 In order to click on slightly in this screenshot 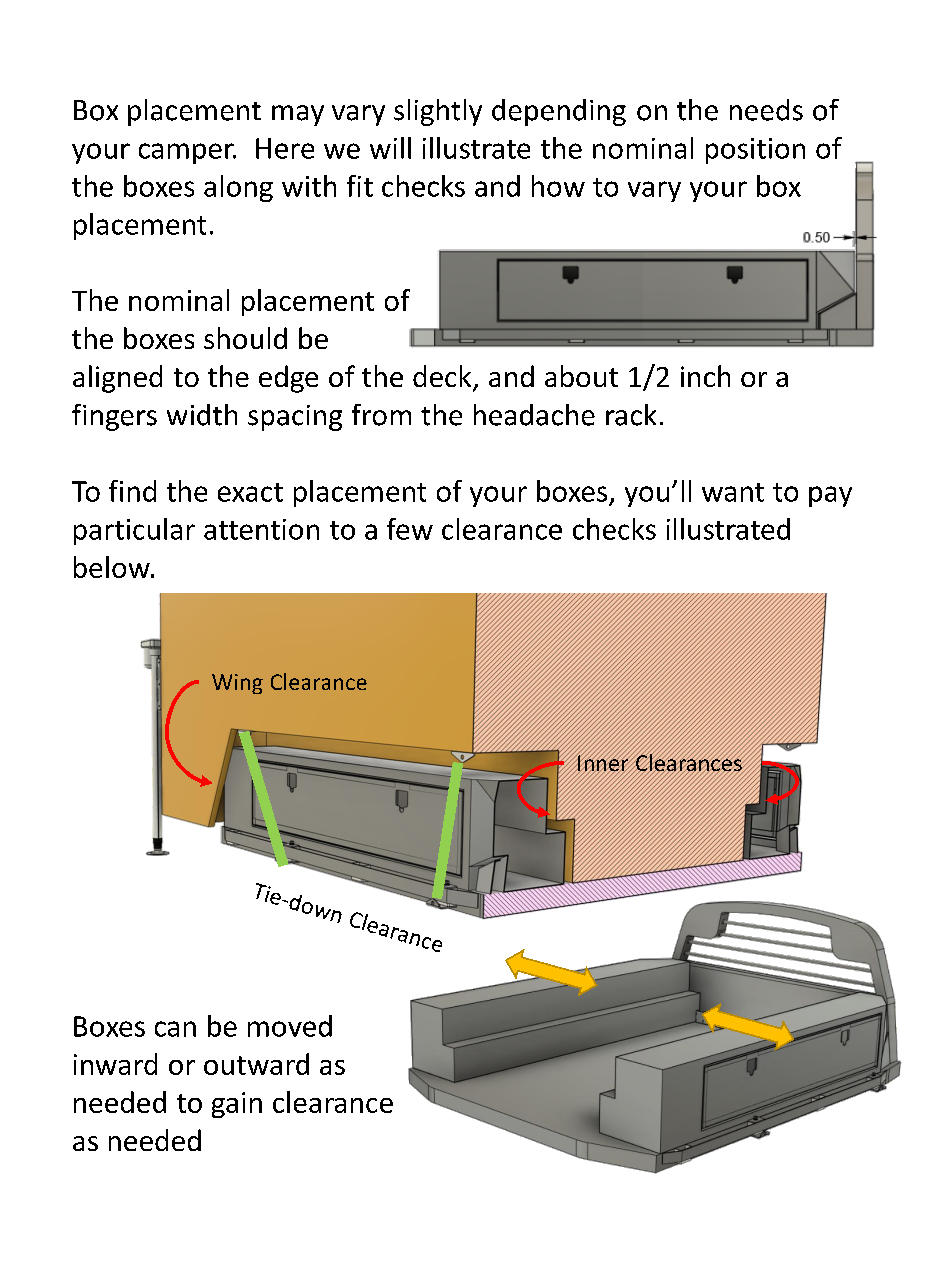, I will do `click(438, 112)`.
